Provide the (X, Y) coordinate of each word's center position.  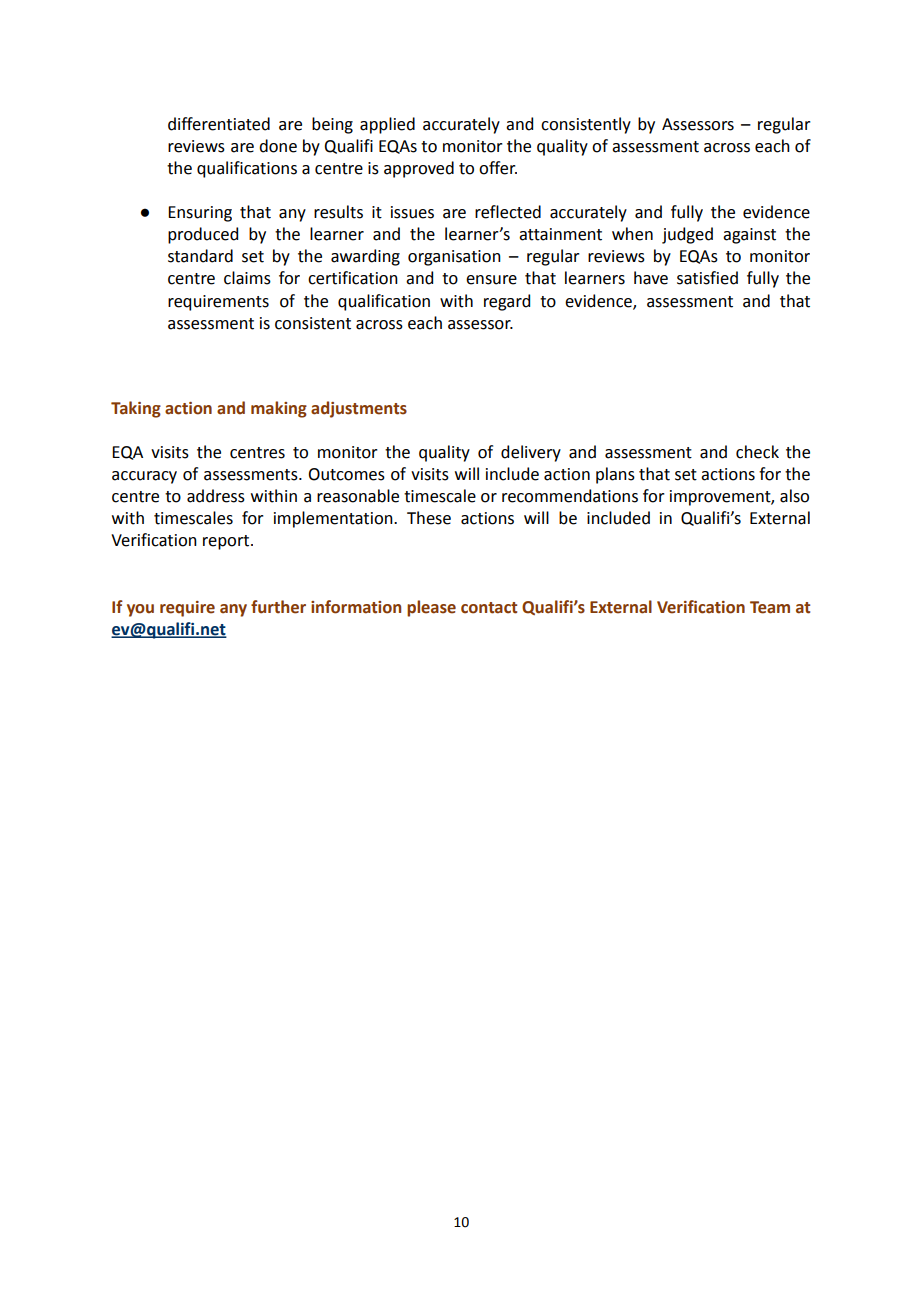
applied (387, 125)
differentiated (219, 124)
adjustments (359, 409)
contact (489, 608)
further (278, 607)
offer (498, 168)
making (279, 409)
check (757, 452)
